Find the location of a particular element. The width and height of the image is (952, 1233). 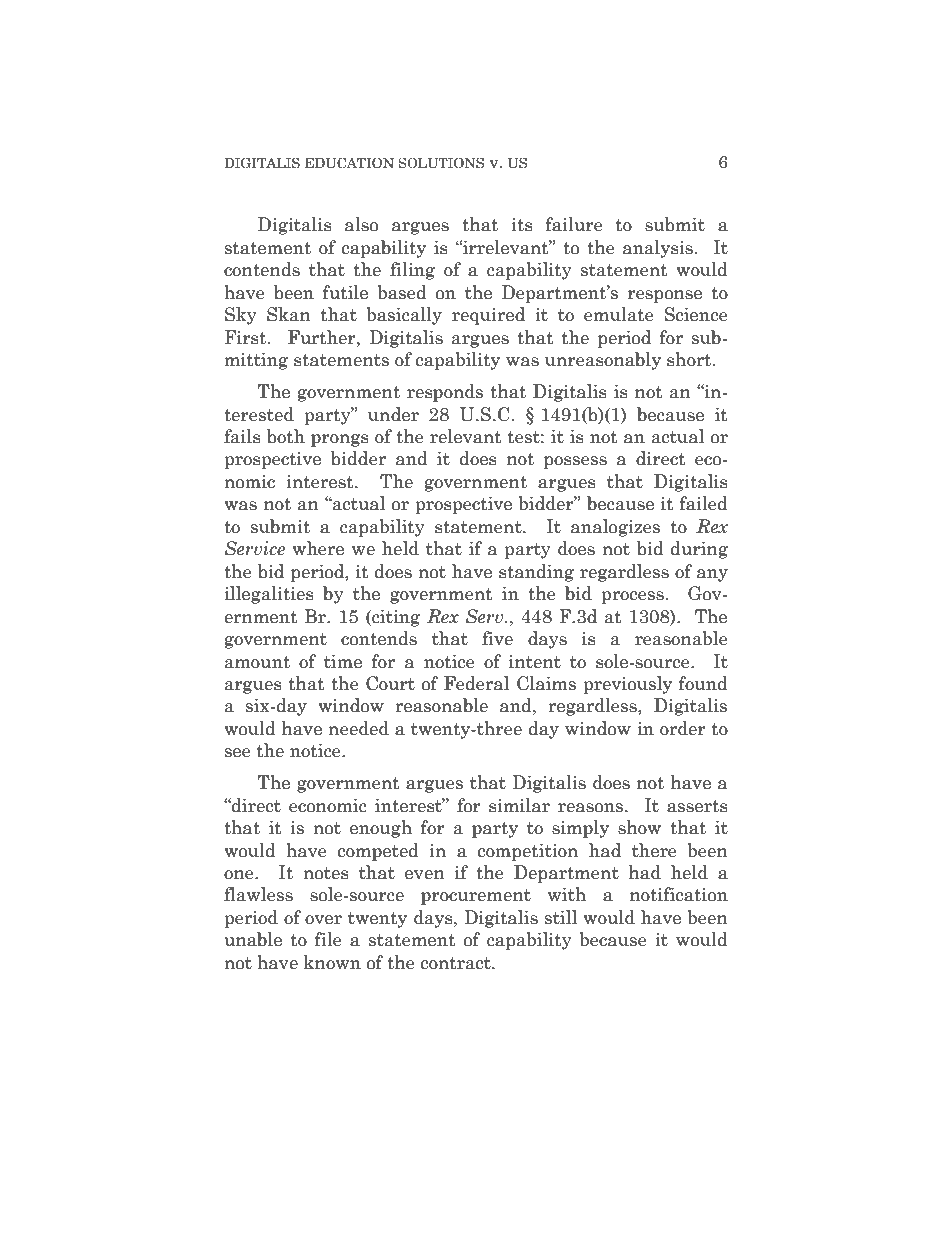

five is located at coordinates (497, 638).
